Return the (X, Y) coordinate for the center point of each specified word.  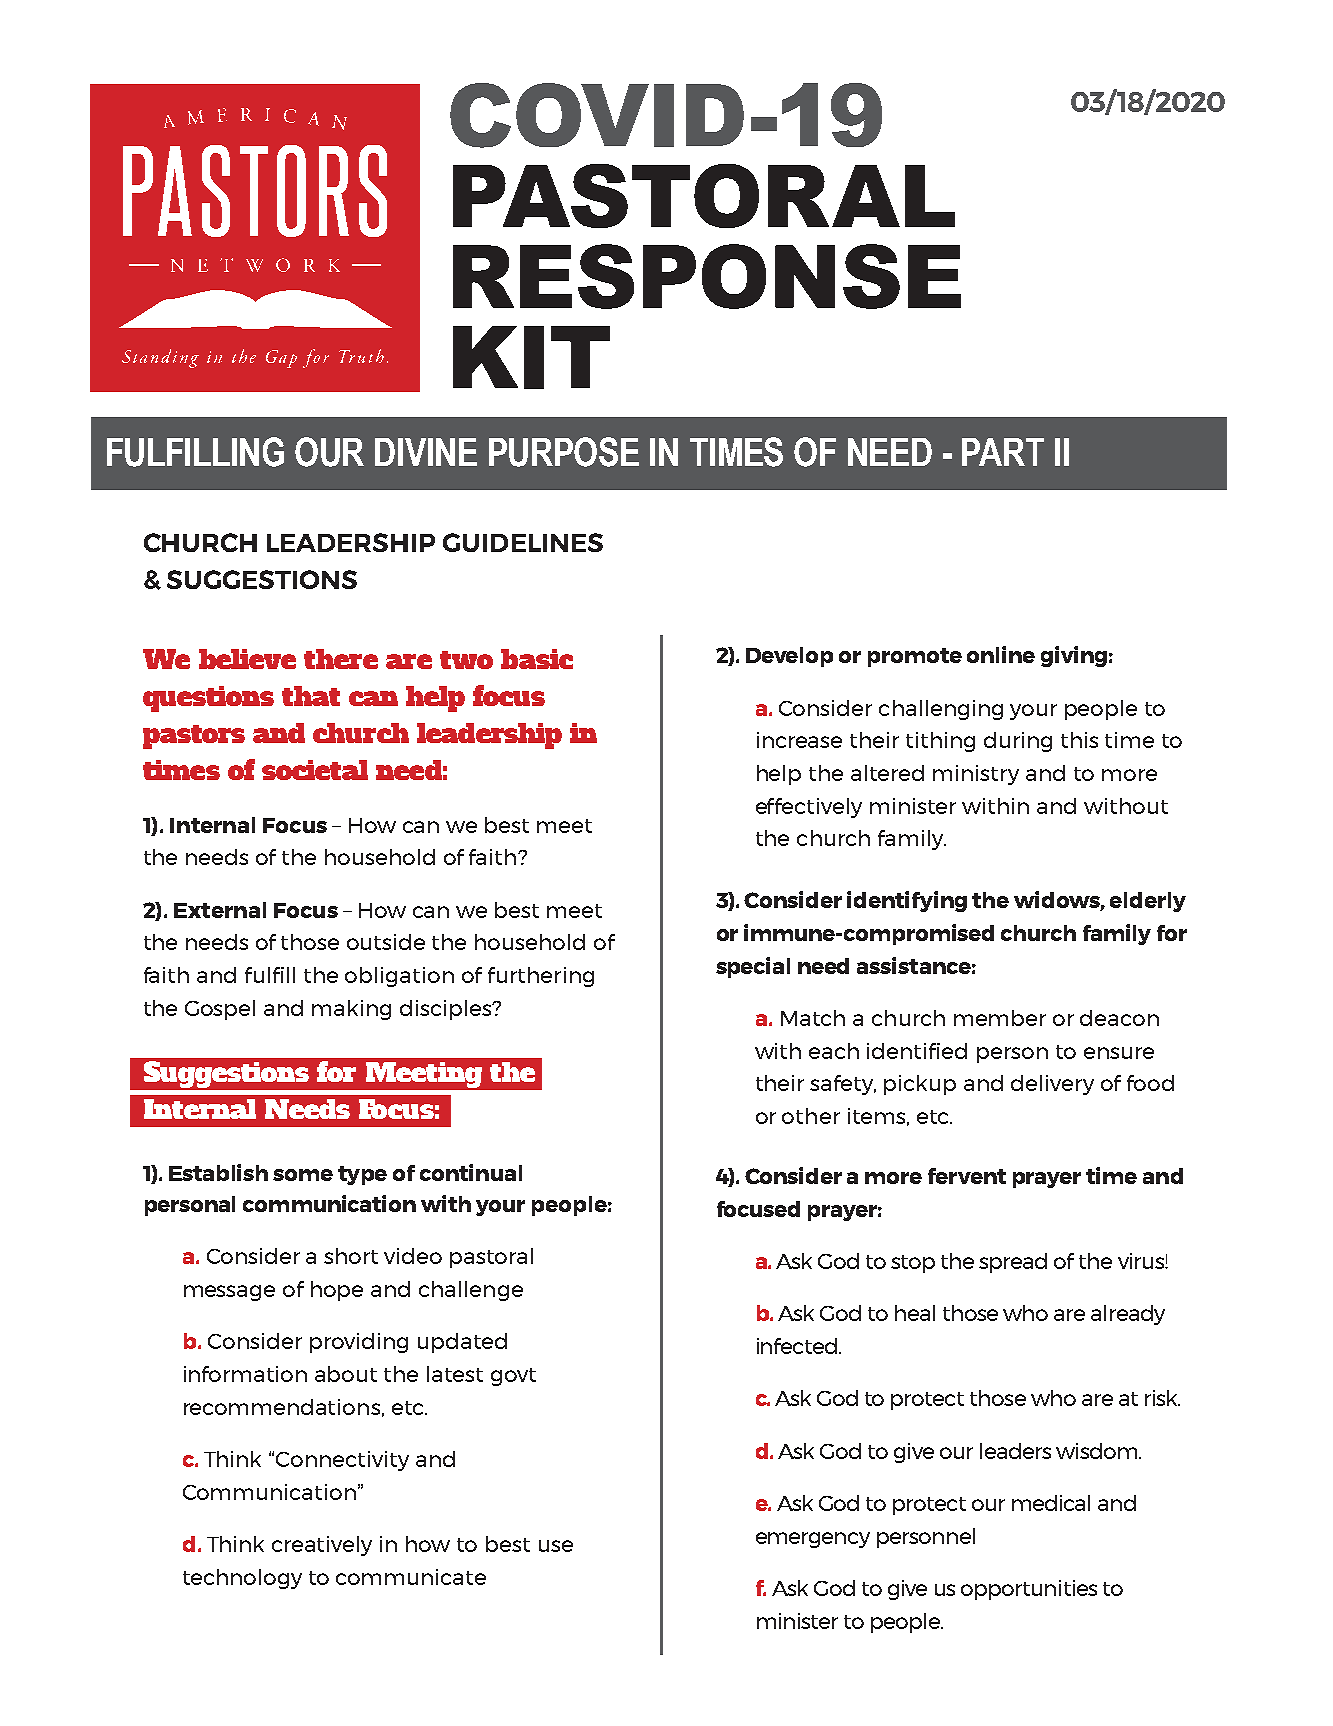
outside (386, 942)
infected (797, 1346)
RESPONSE (707, 276)
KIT (531, 357)
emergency (813, 1540)
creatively (322, 1546)
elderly (1148, 902)
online (1001, 654)
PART (1003, 452)
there (341, 659)
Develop (789, 657)
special (753, 967)
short (351, 1256)
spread (1013, 1263)
